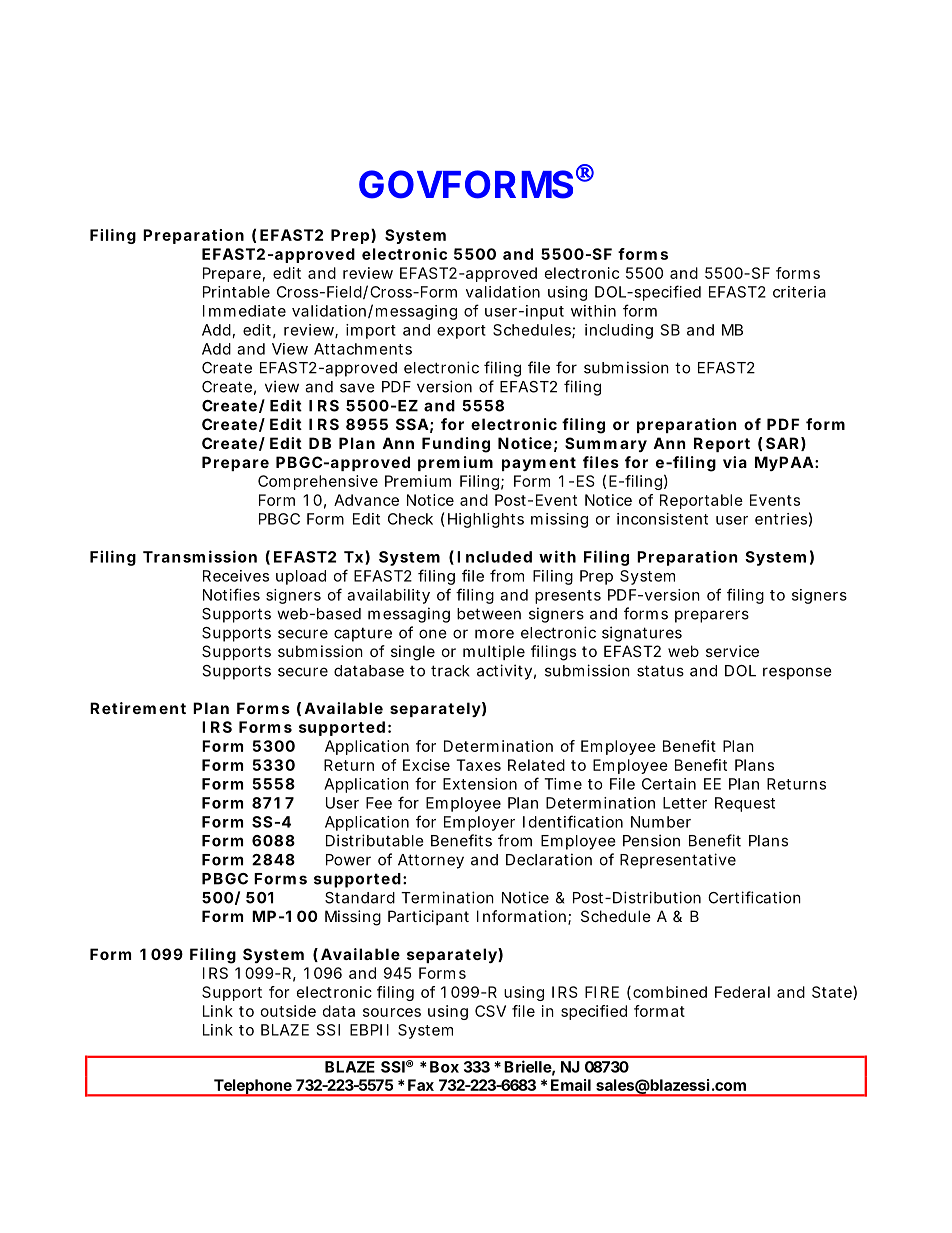 The width and height of the screenshot is (952, 1233). What do you see at coordinates (742, 992) in the screenshot?
I see `Federal` at bounding box center [742, 992].
